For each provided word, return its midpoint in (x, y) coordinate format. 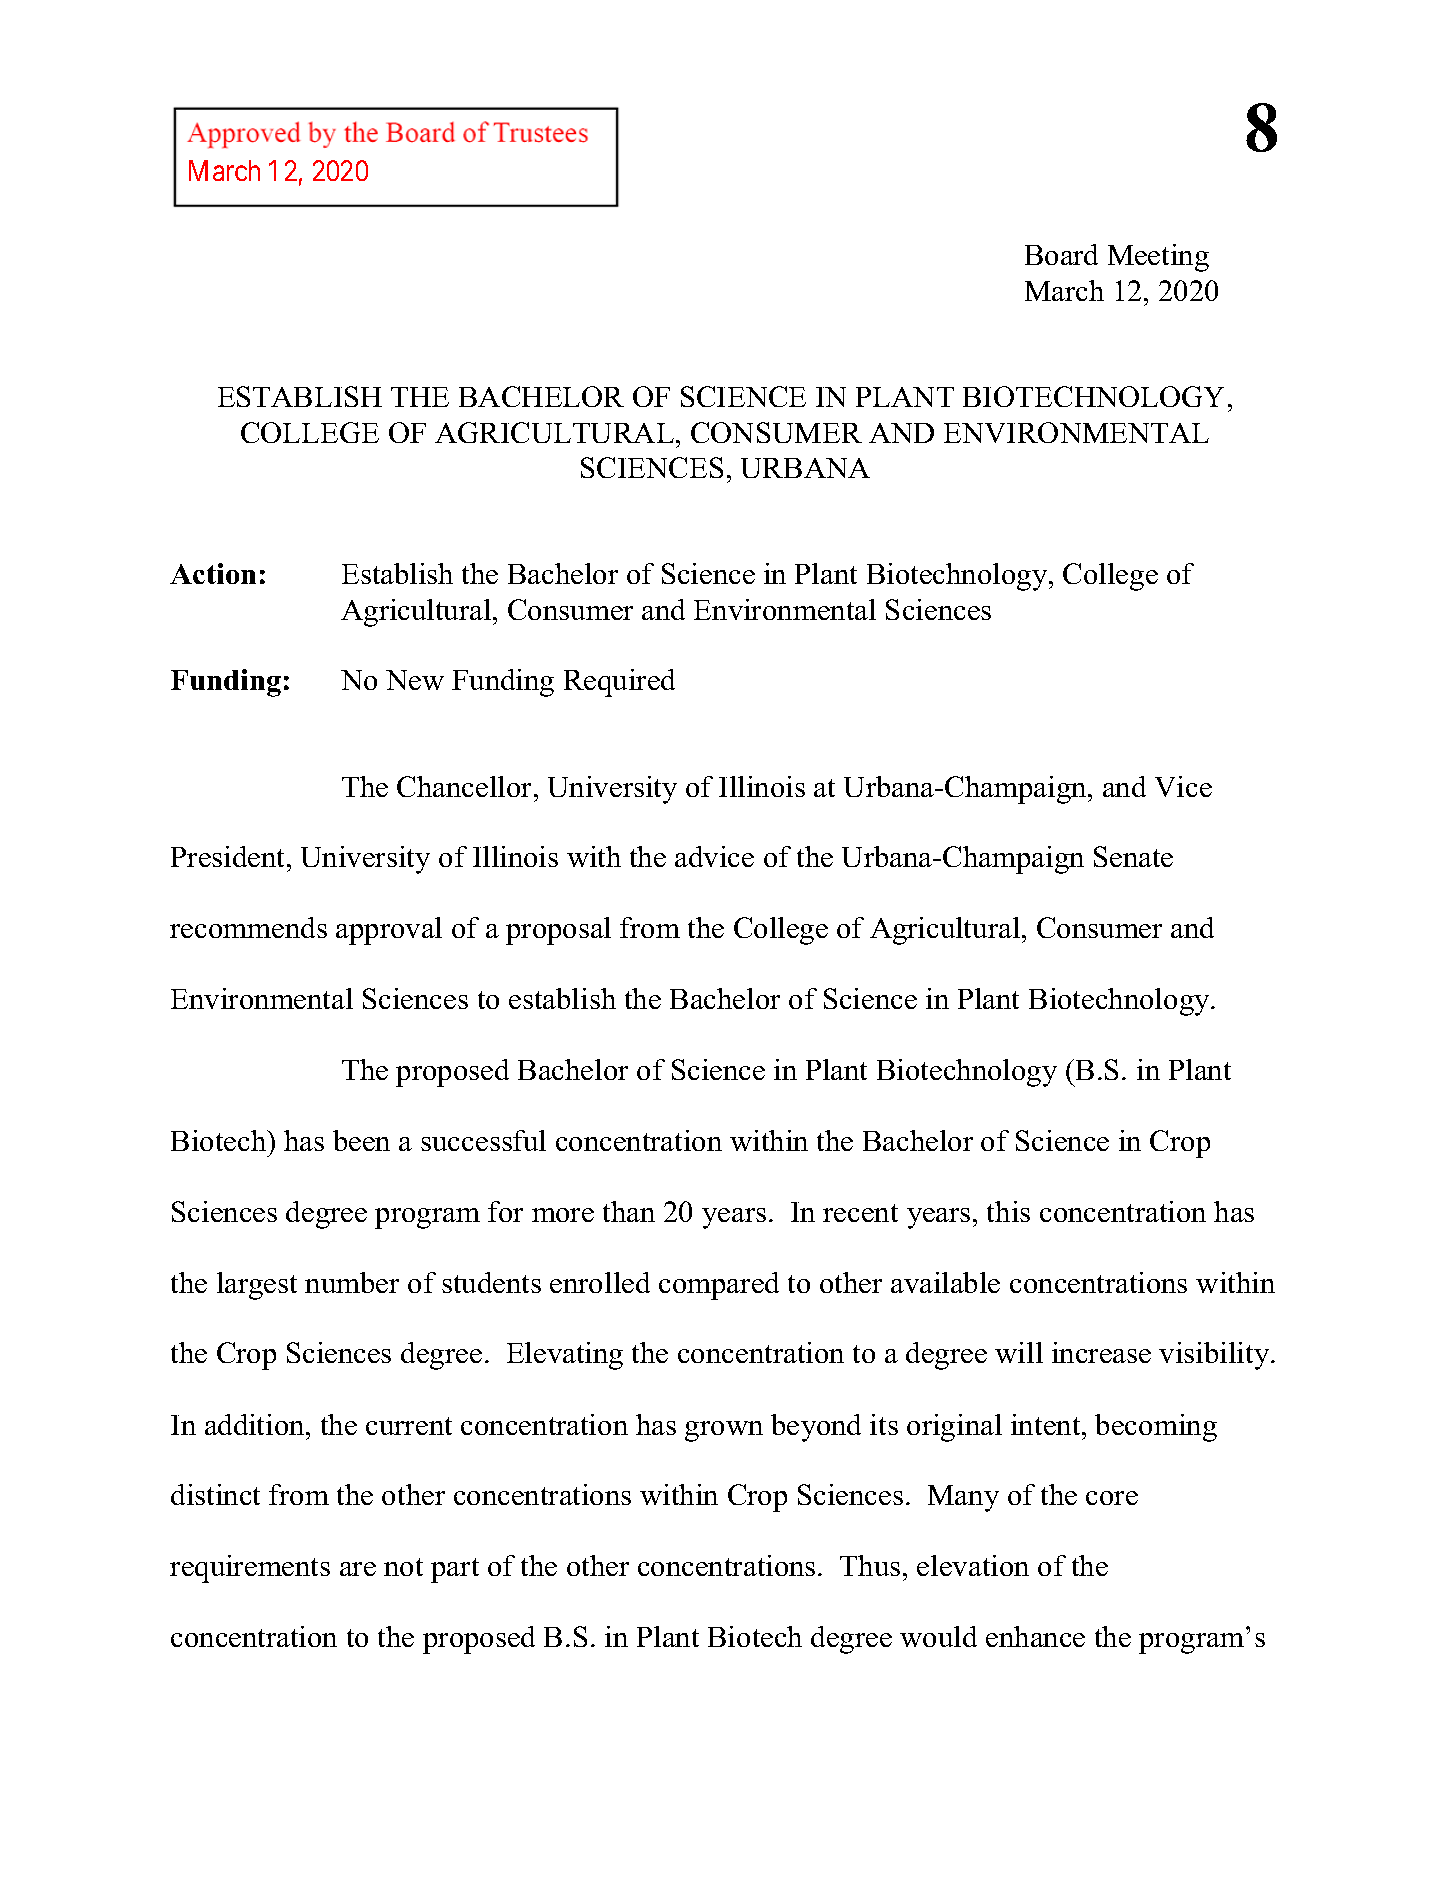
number (352, 1282)
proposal (558, 931)
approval (389, 931)
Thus (870, 1565)
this (1008, 1211)
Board (1061, 254)
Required (619, 683)
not (403, 1567)
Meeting (1158, 258)
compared (719, 1286)
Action (213, 573)
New (415, 680)
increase (1101, 1352)
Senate (1133, 856)
